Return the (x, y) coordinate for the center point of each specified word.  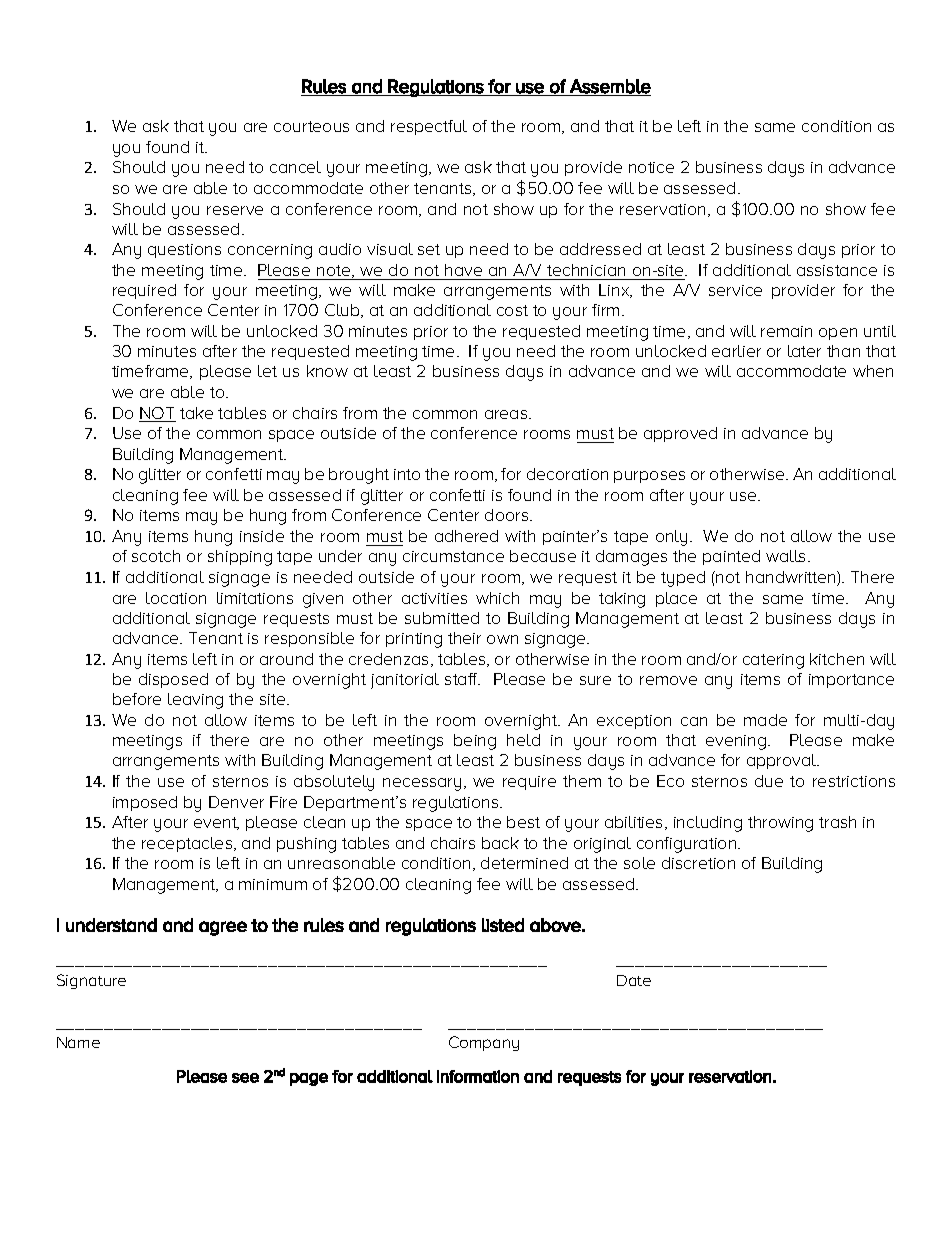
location (176, 598)
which (497, 598)
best (523, 822)
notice (651, 167)
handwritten (792, 578)
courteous (311, 126)
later (804, 351)
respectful (429, 127)
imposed (145, 803)
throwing (780, 824)
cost (512, 310)
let (267, 371)
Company (484, 1043)
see (245, 1078)
